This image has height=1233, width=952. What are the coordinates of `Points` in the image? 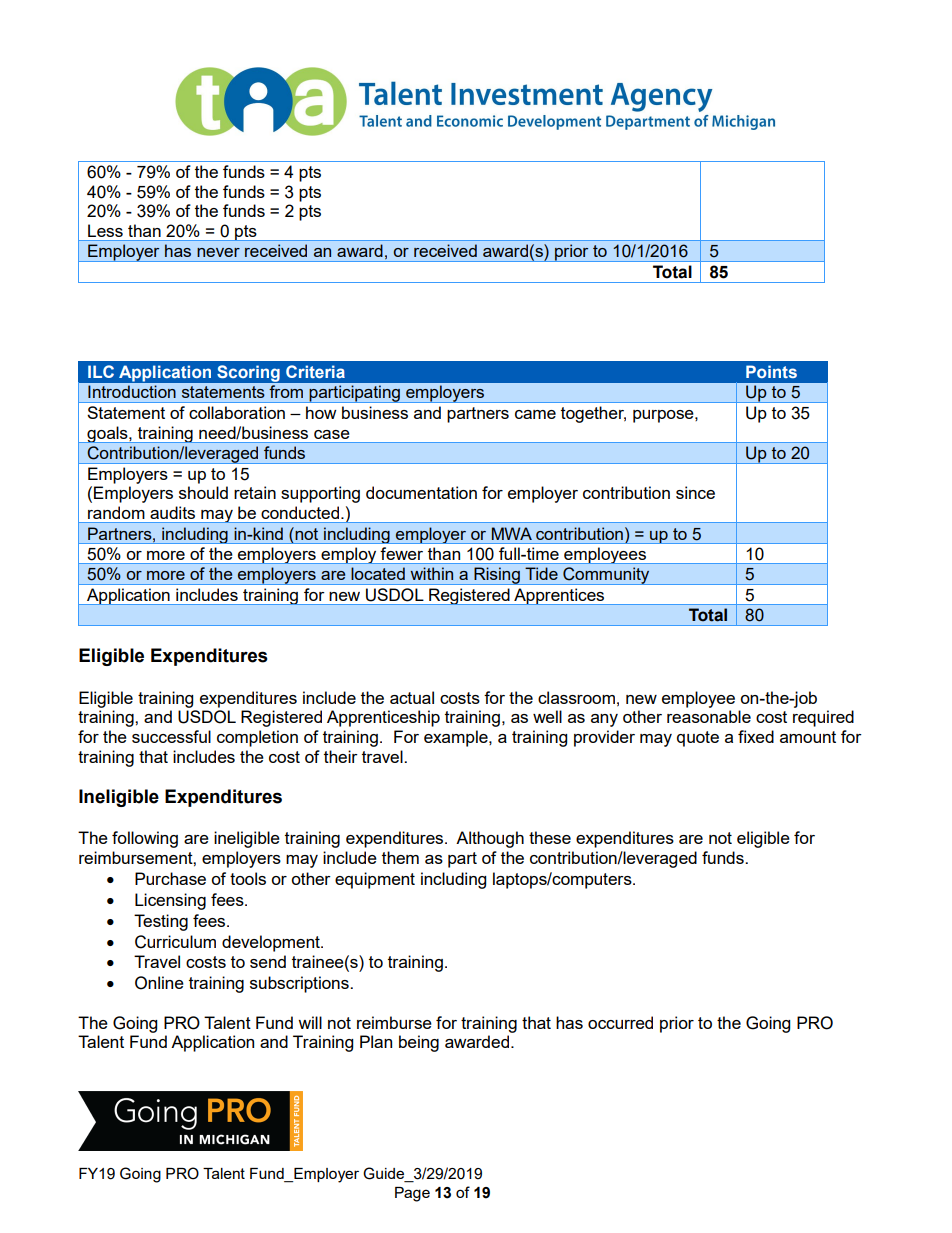 It's located at (771, 371).
